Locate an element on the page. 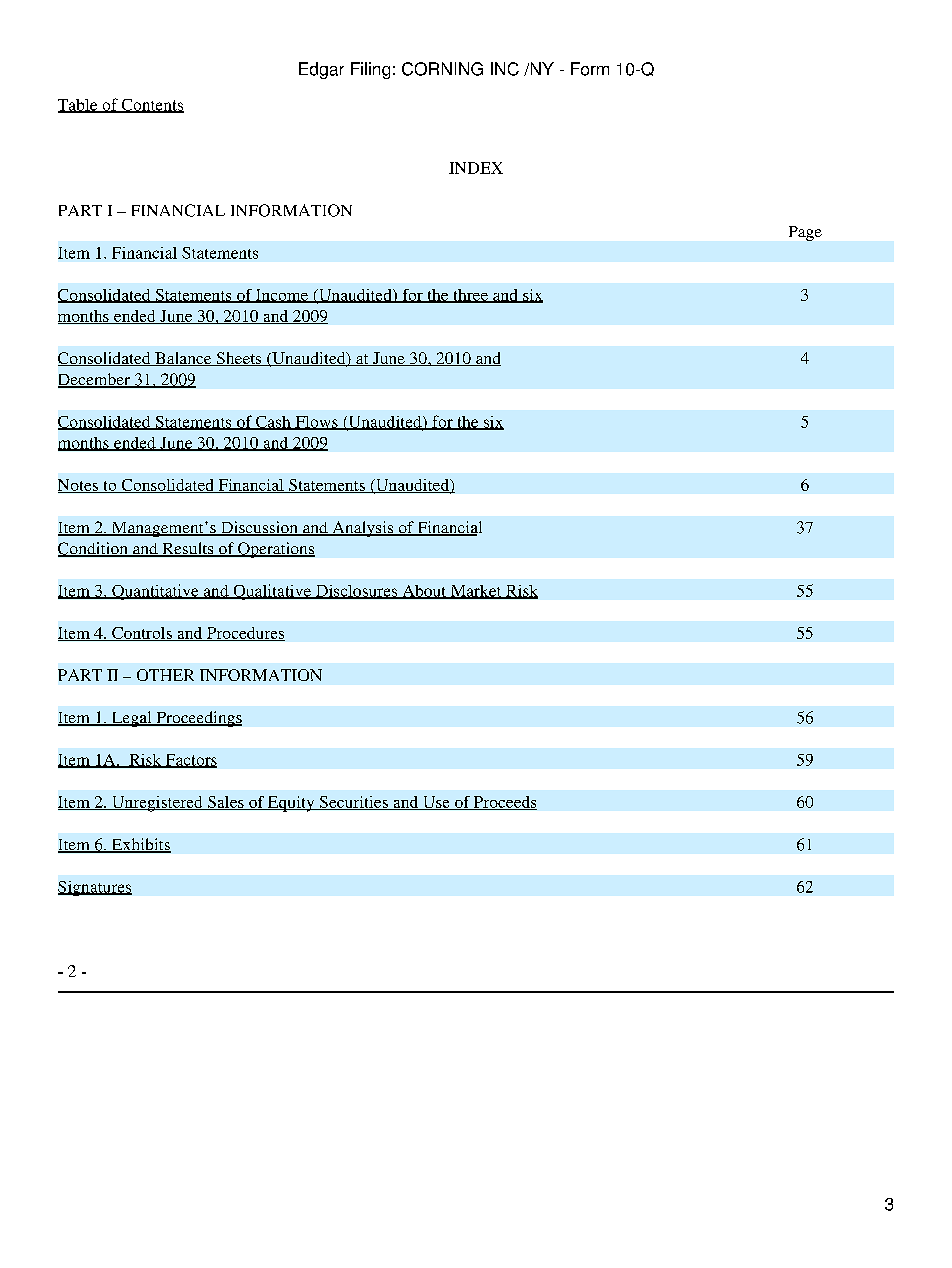 The image size is (952, 1268). Page is located at coordinates (805, 233).
